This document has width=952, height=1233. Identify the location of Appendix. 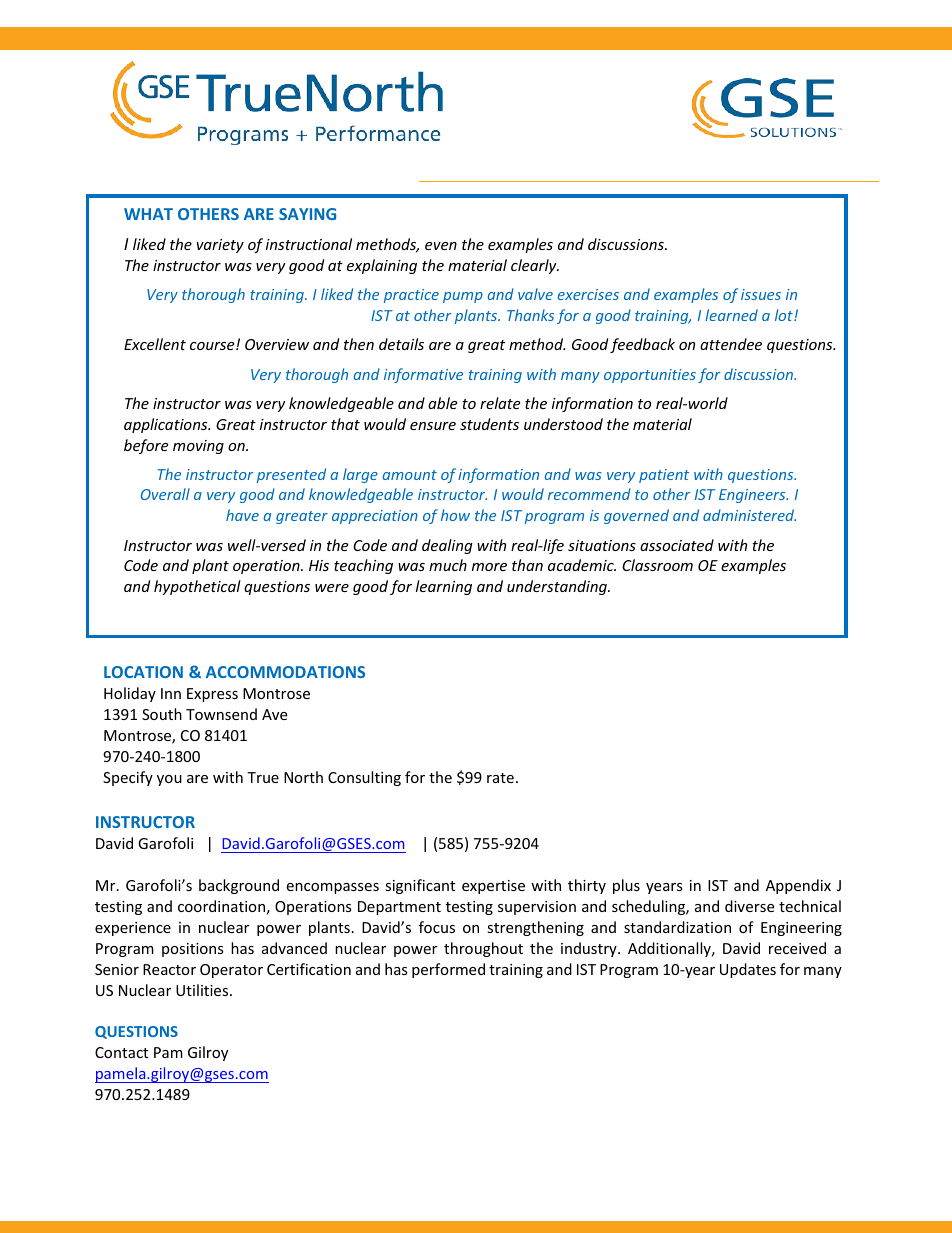
(798, 886).
